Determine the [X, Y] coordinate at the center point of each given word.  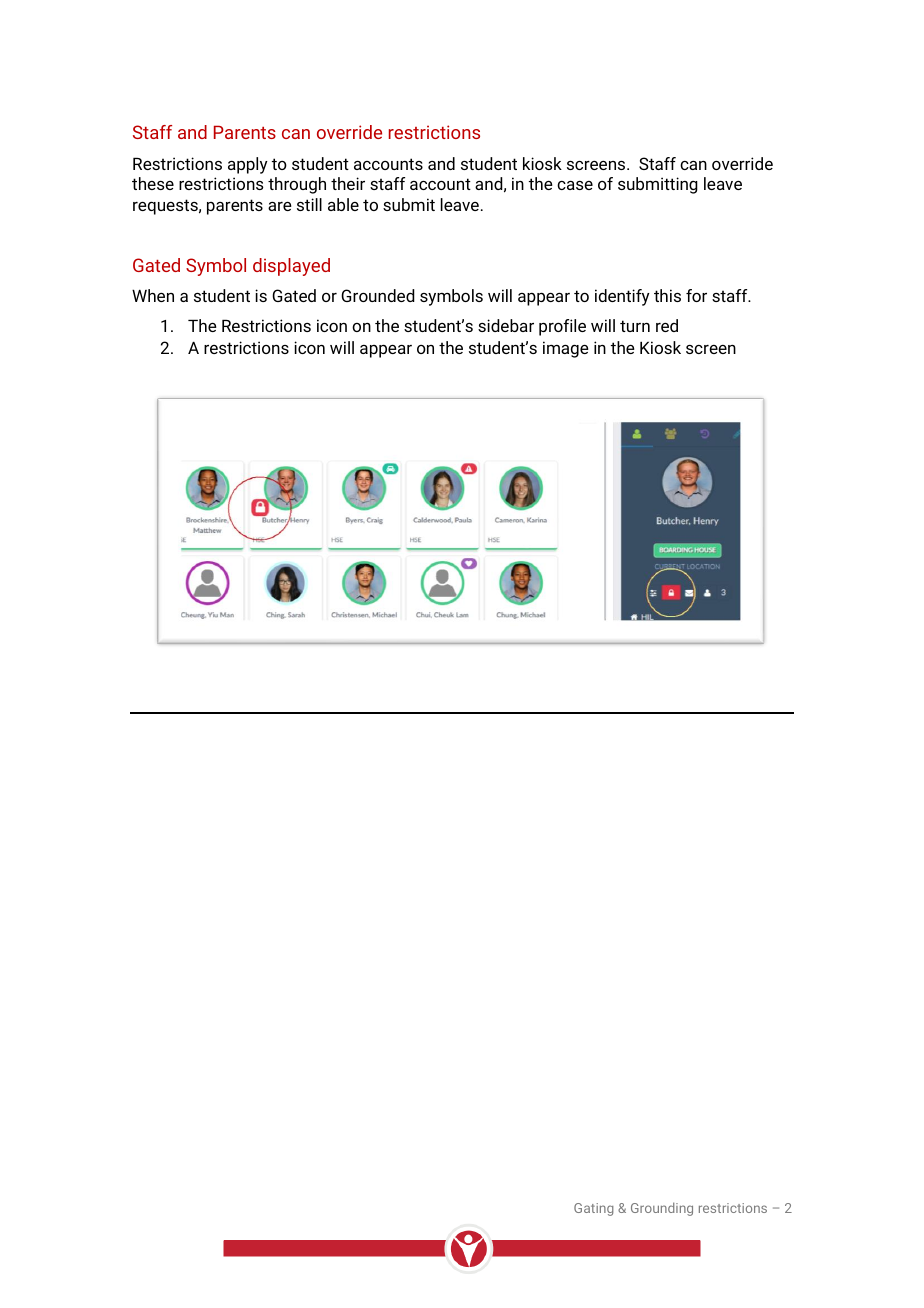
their [348, 183]
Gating [594, 1209]
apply [248, 165]
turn [635, 326]
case [575, 185]
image [566, 349]
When [153, 295]
